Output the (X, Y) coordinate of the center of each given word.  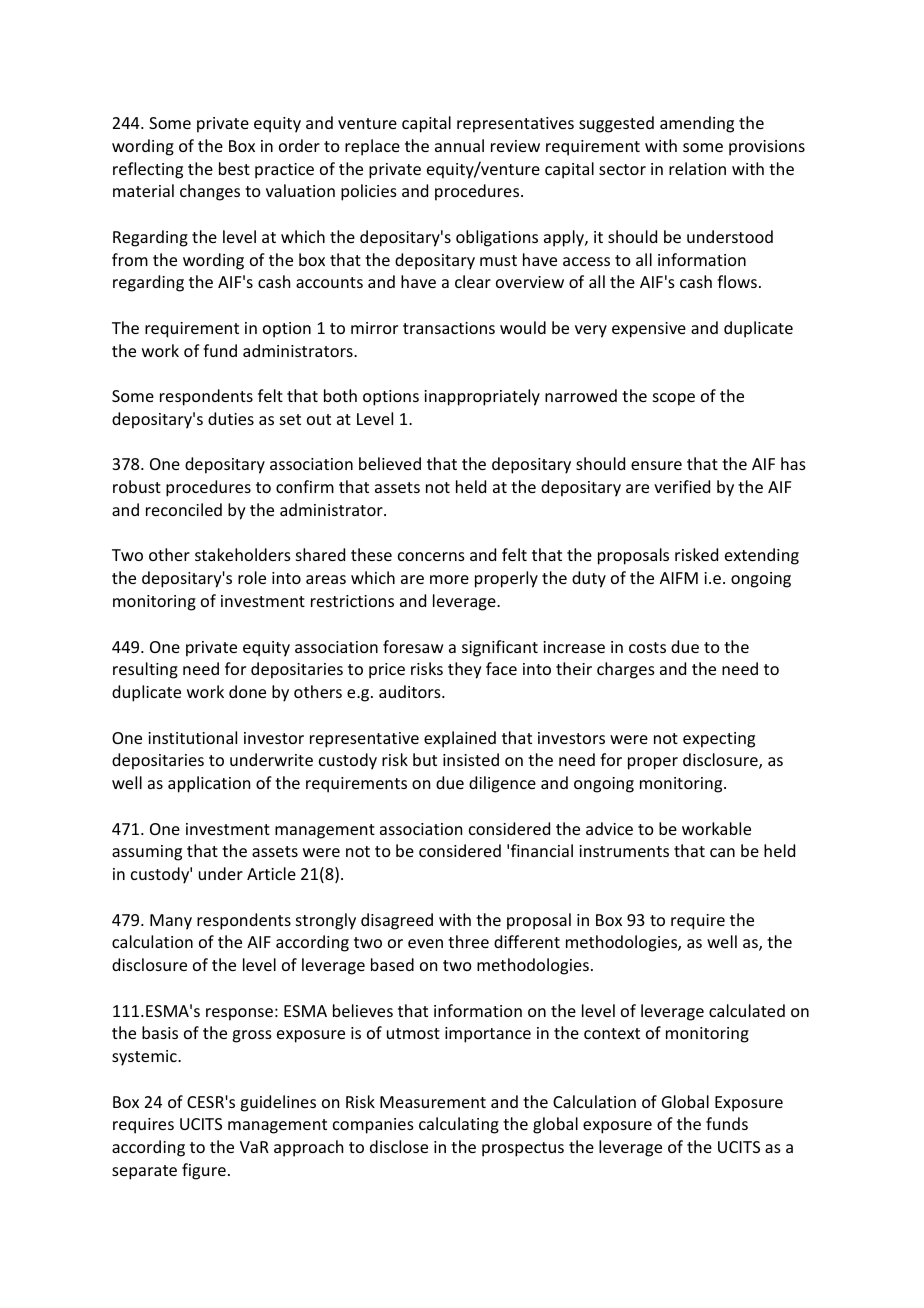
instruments (624, 851)
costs (647, 647)
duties (231, 418)
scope (674, 399)
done (247, 691)
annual (459, 145)
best (234, 168)
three (468, 941)
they (465, 670)
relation (697, 168)
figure (204, 1171)
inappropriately (482, 397)
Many (171, 922)
